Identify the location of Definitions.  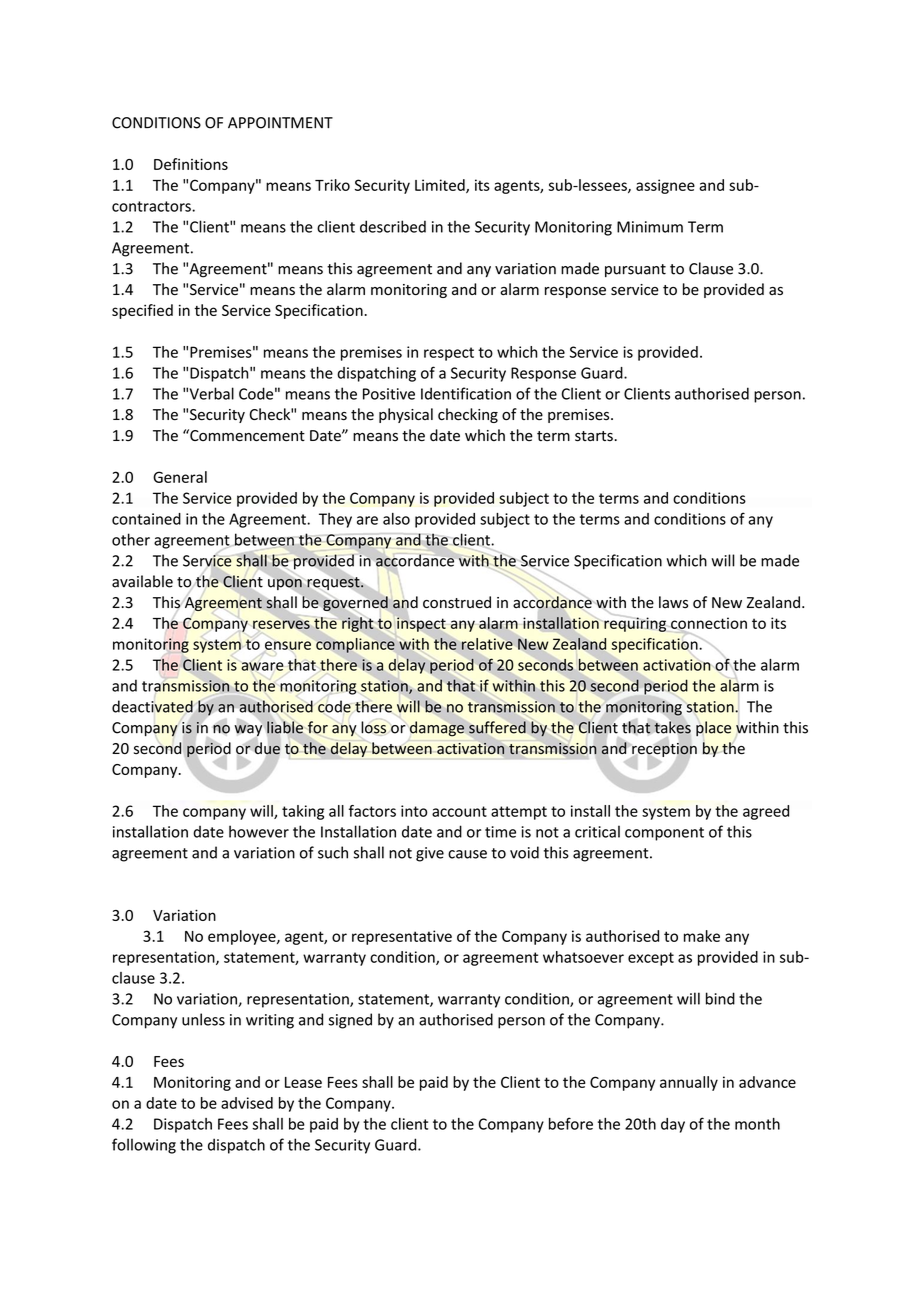
(191, 164).
